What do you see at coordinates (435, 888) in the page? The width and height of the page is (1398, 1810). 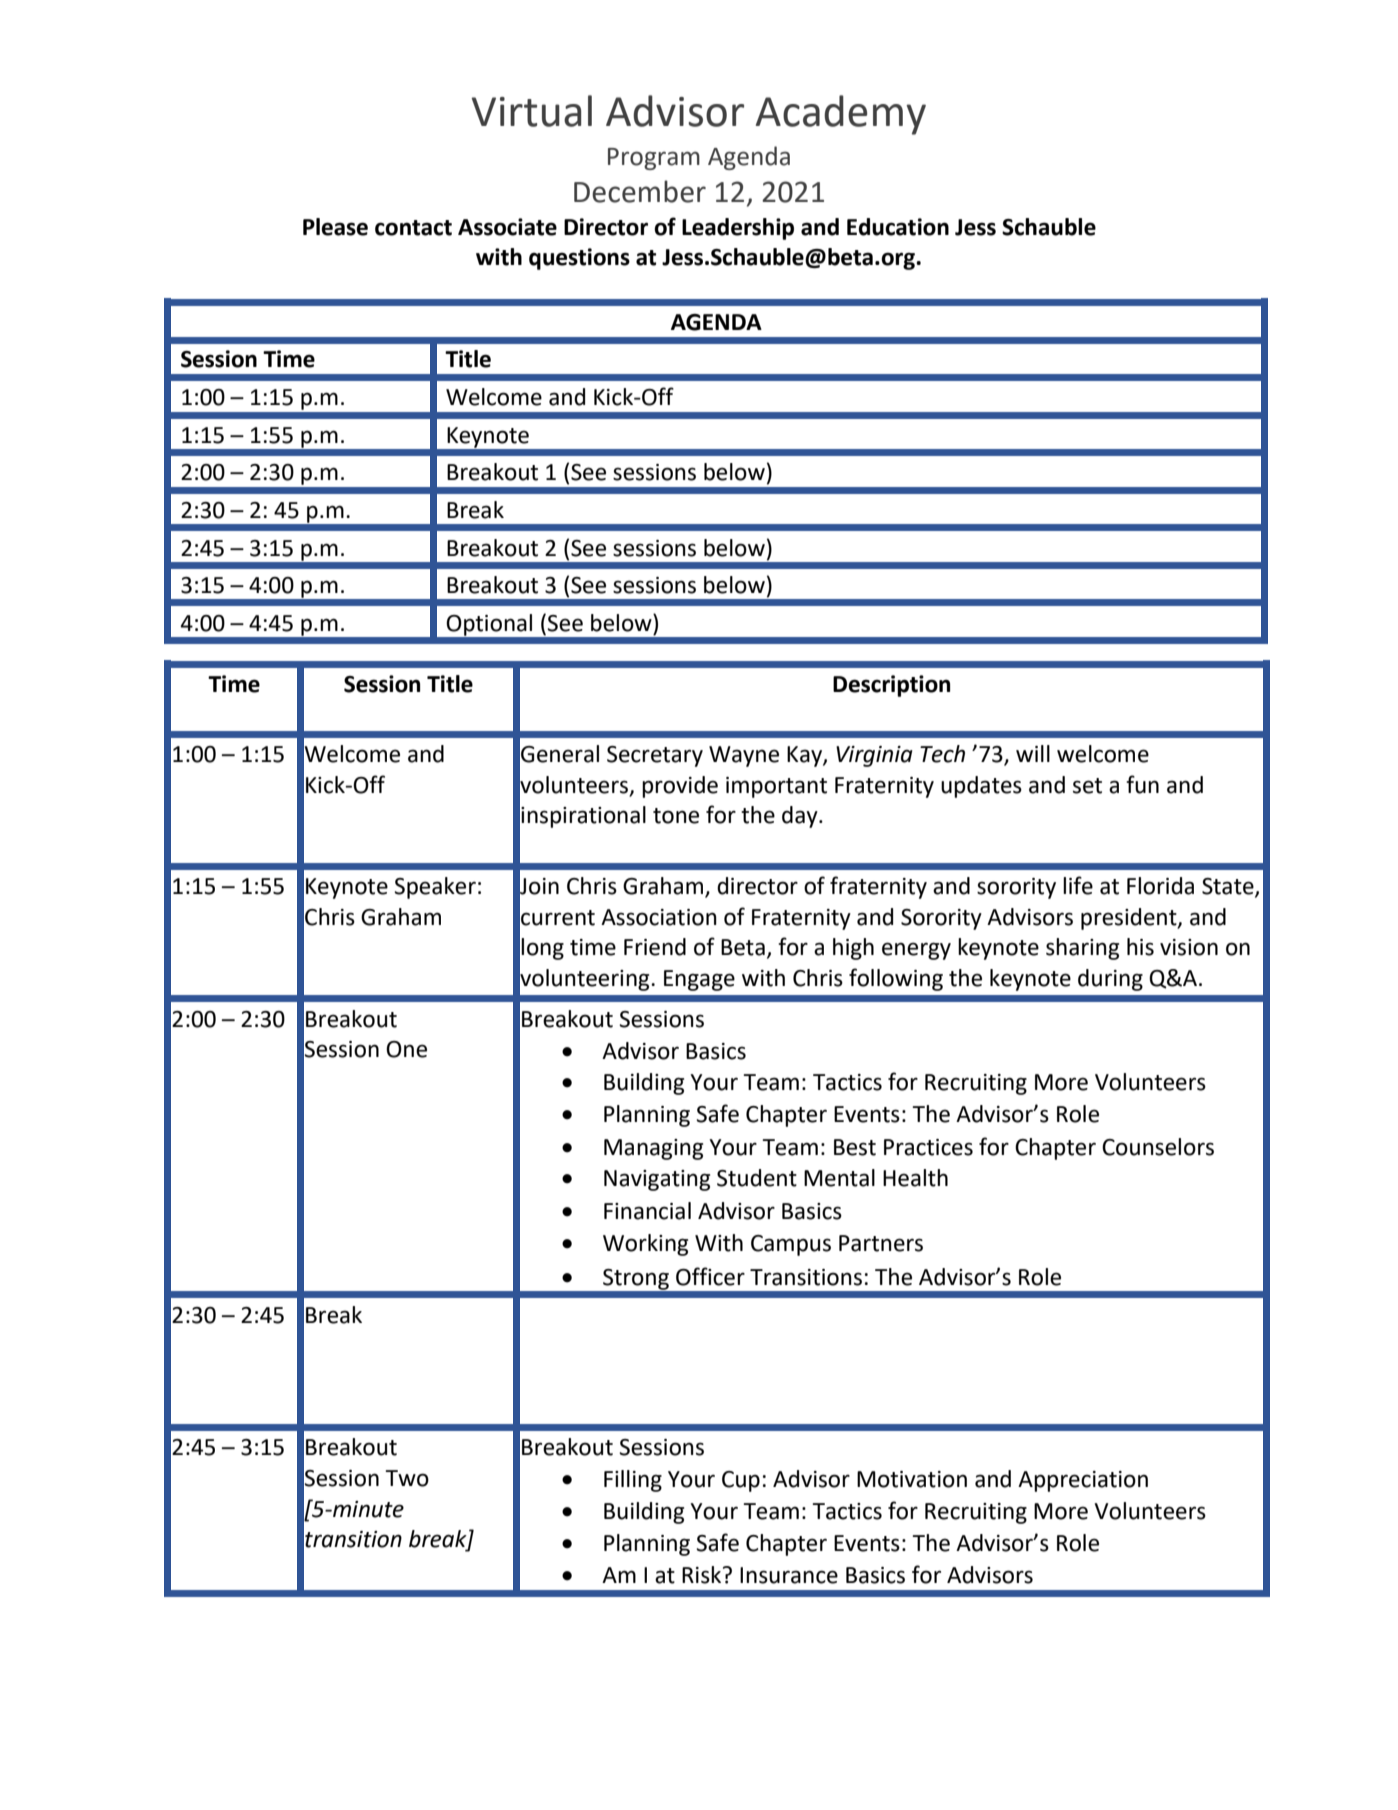 I see `Speaker` at bounding box center [435, 888].
